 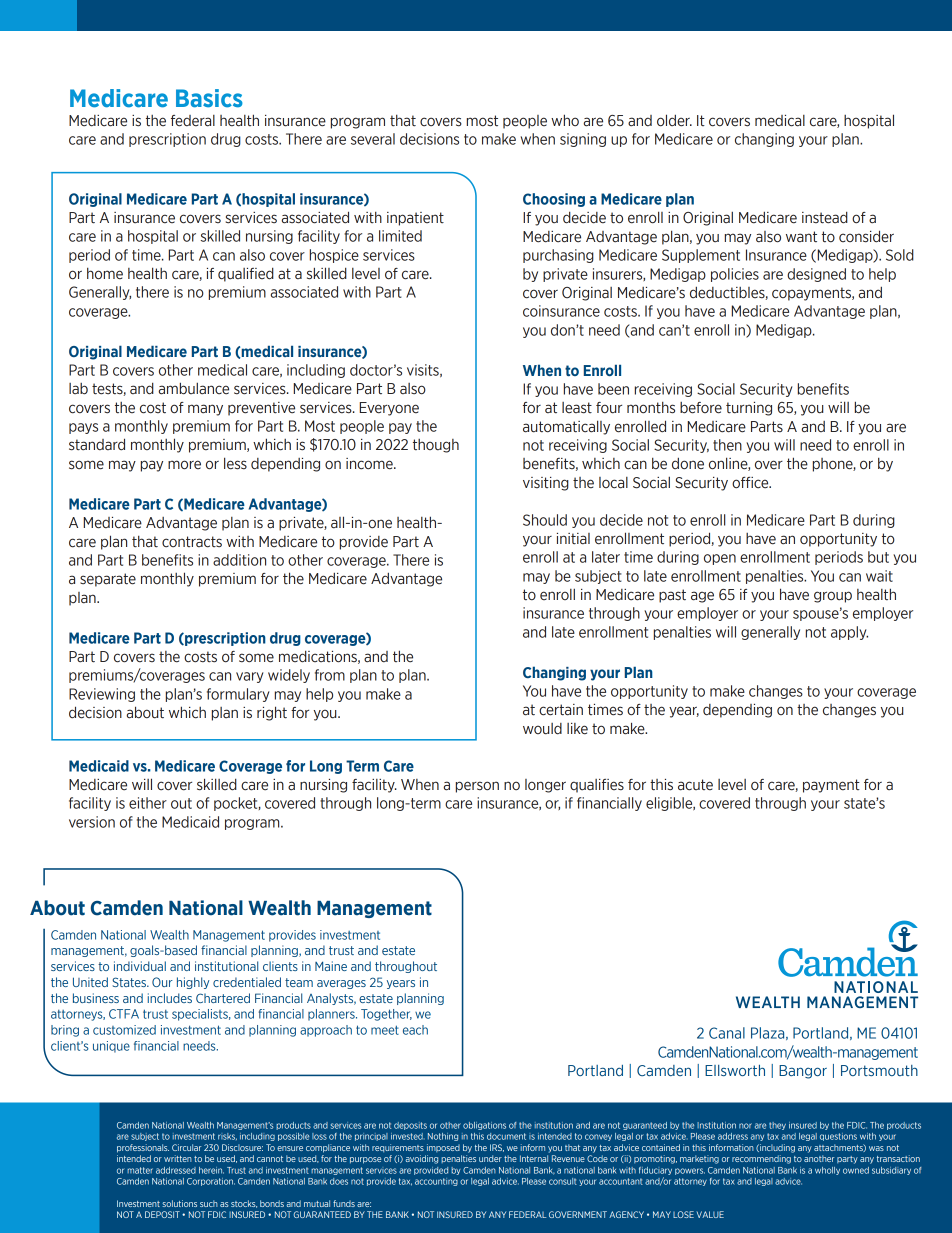 What do you see at coordinates (695, 785) in the document?
I see `acute` at bounding box center [695, 785].
